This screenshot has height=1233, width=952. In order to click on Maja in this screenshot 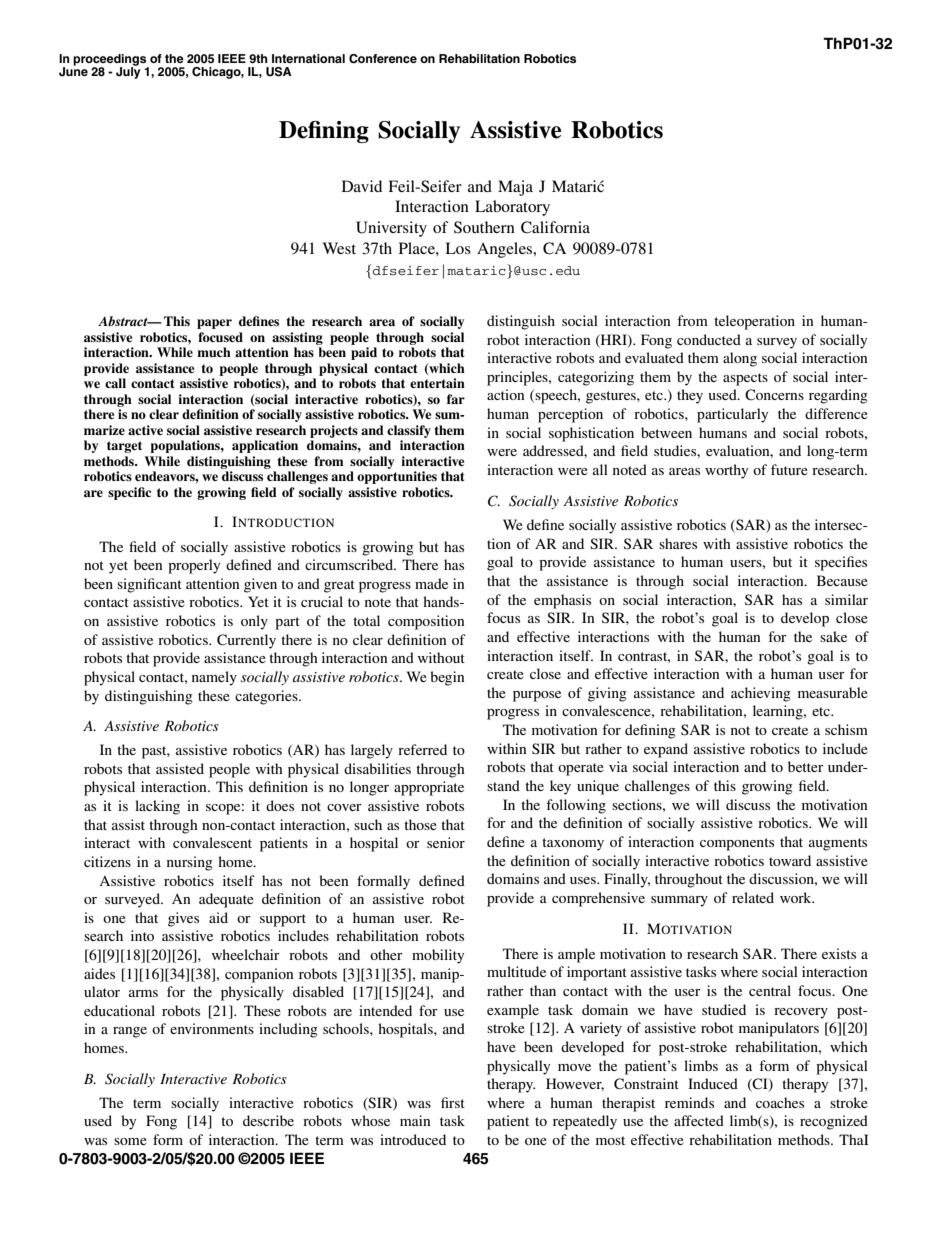, I will do `click(515, 188)`.
